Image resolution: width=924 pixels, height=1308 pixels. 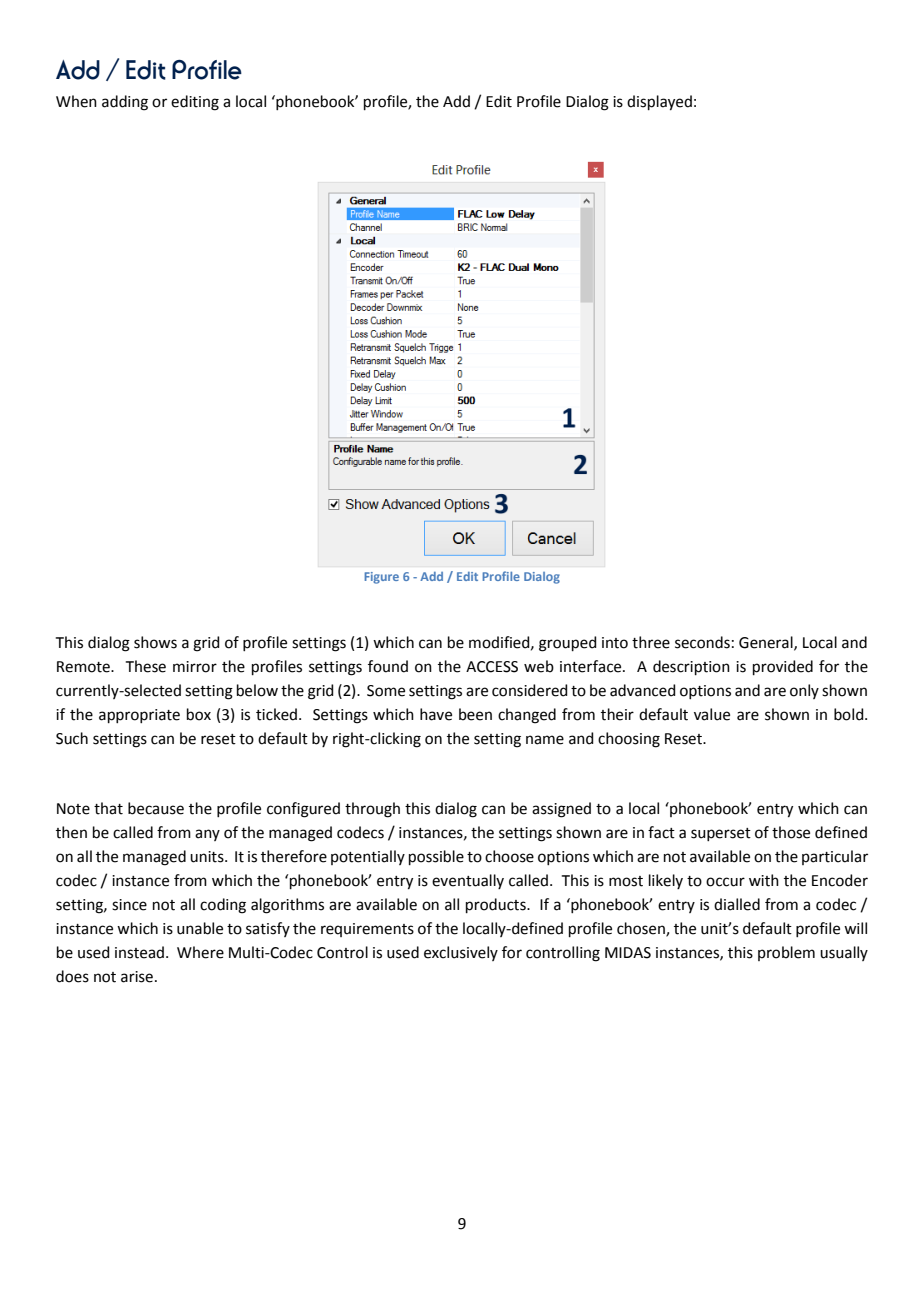 I want to click on grouped, so click(x=568, y=644).
